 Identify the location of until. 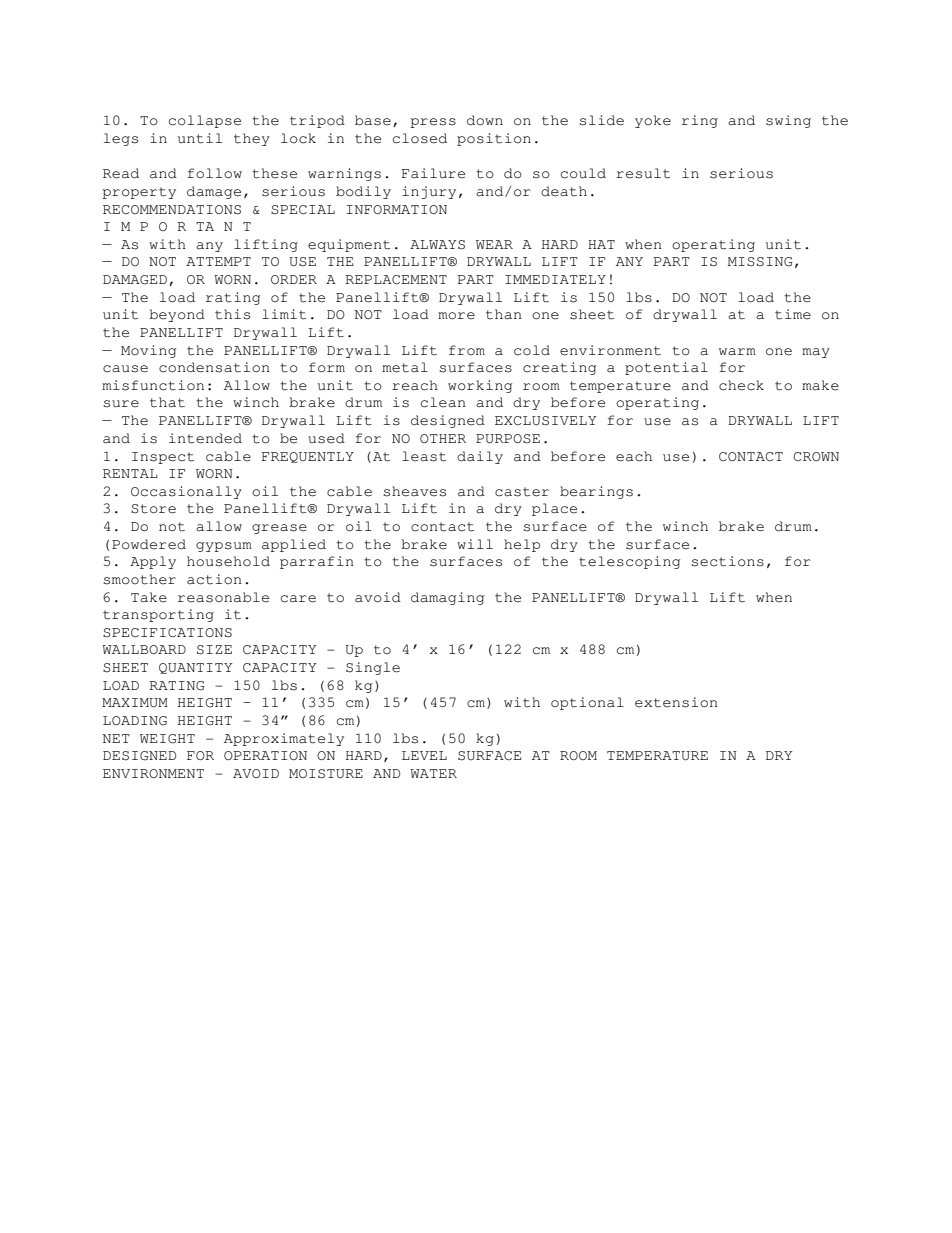
(200, 138).
